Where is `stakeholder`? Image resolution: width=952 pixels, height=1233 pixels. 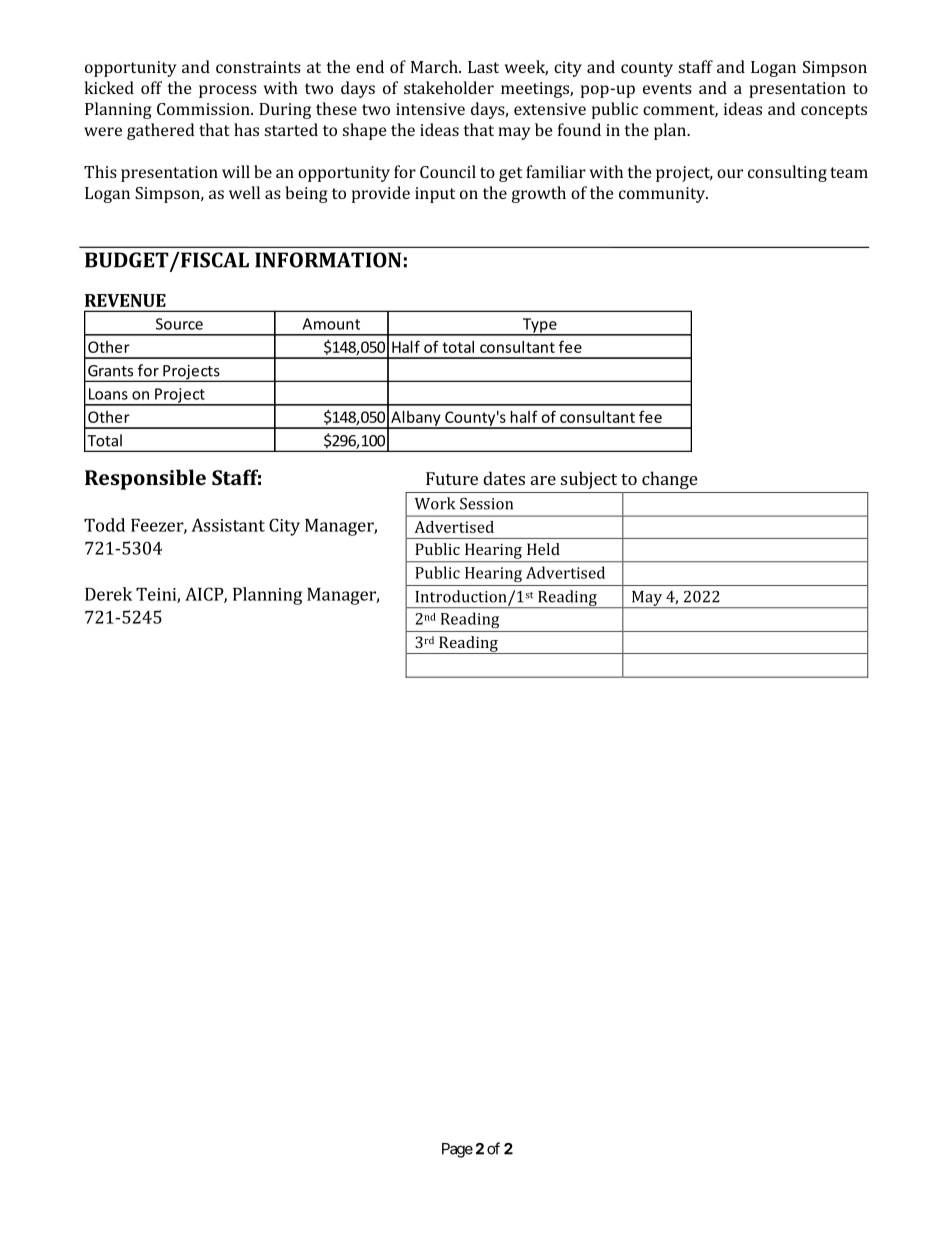 stakeholder is located at coordinates (449, 87).
